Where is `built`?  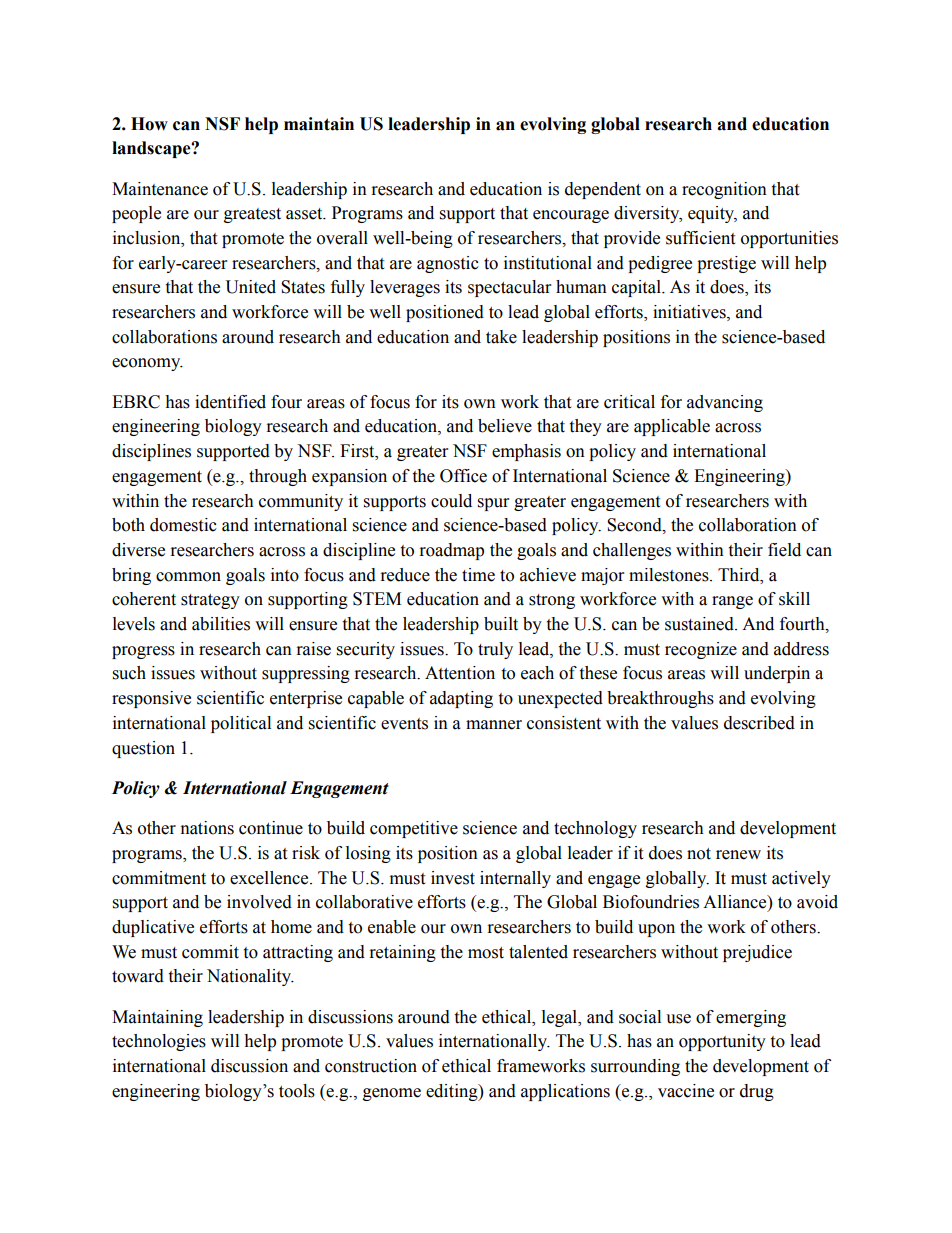
built is located at coordinates (501, 624).
